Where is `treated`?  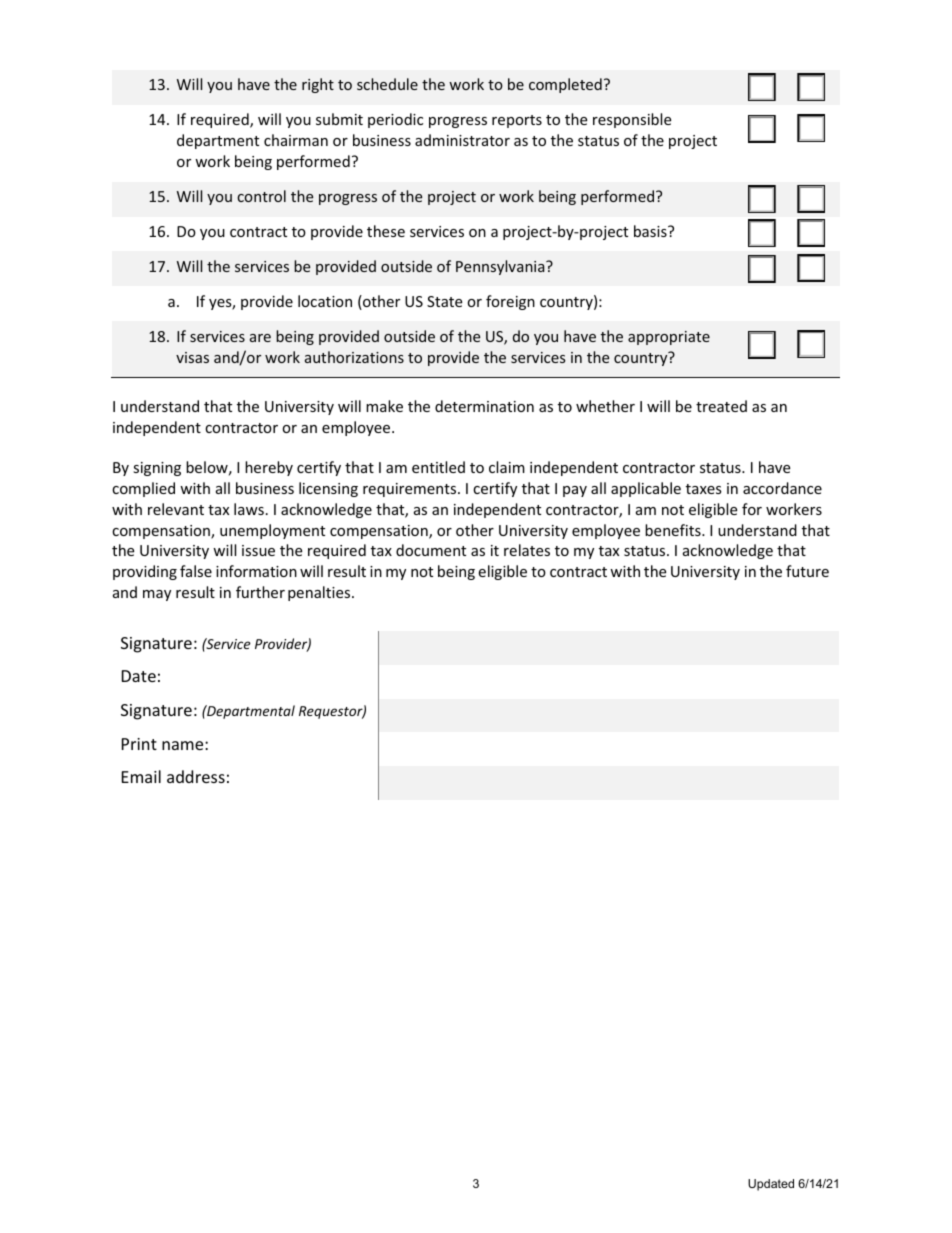
treated is located at coordinates (721, 406).
